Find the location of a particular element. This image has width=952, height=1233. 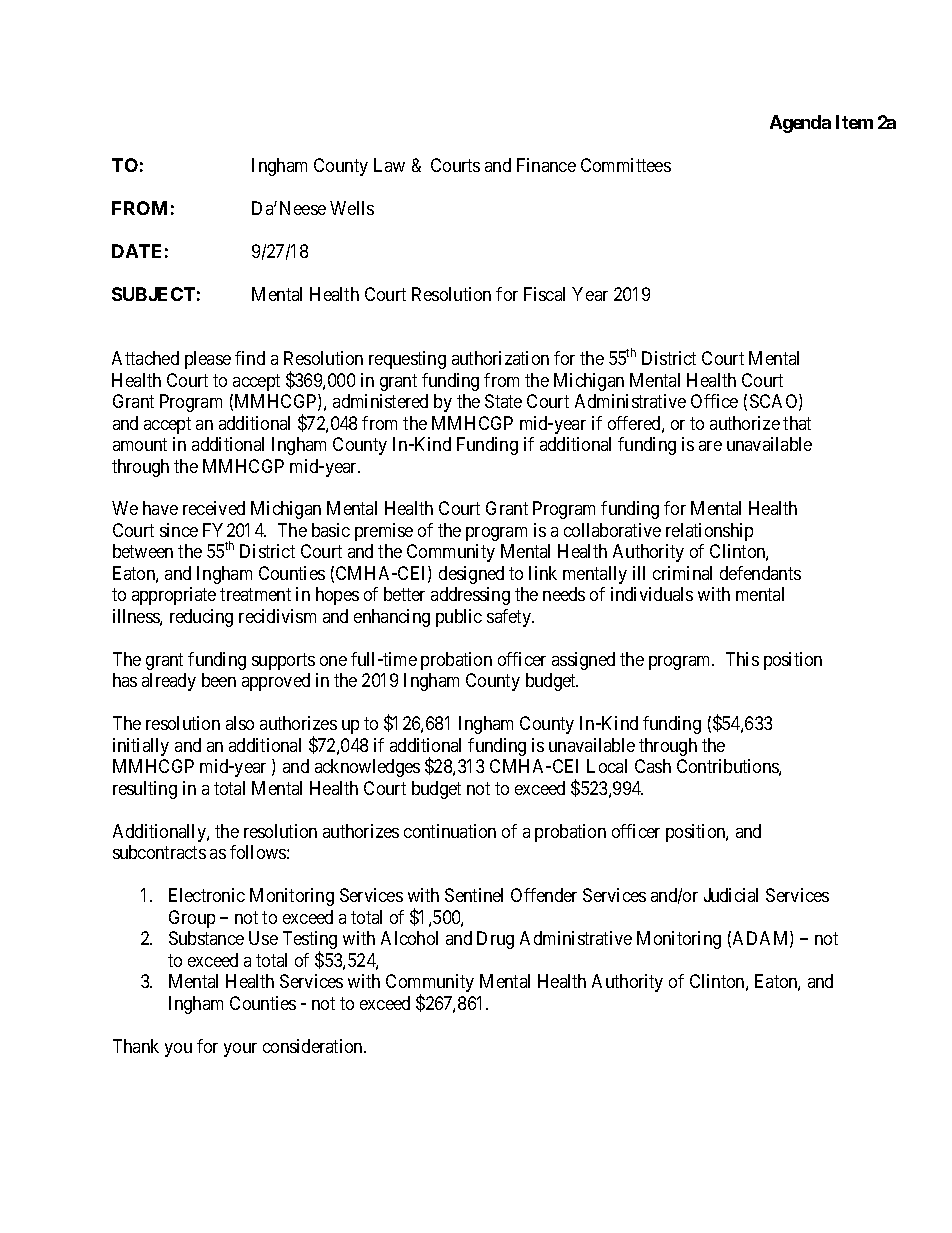

authorization is located at coordinates (500, 358).
